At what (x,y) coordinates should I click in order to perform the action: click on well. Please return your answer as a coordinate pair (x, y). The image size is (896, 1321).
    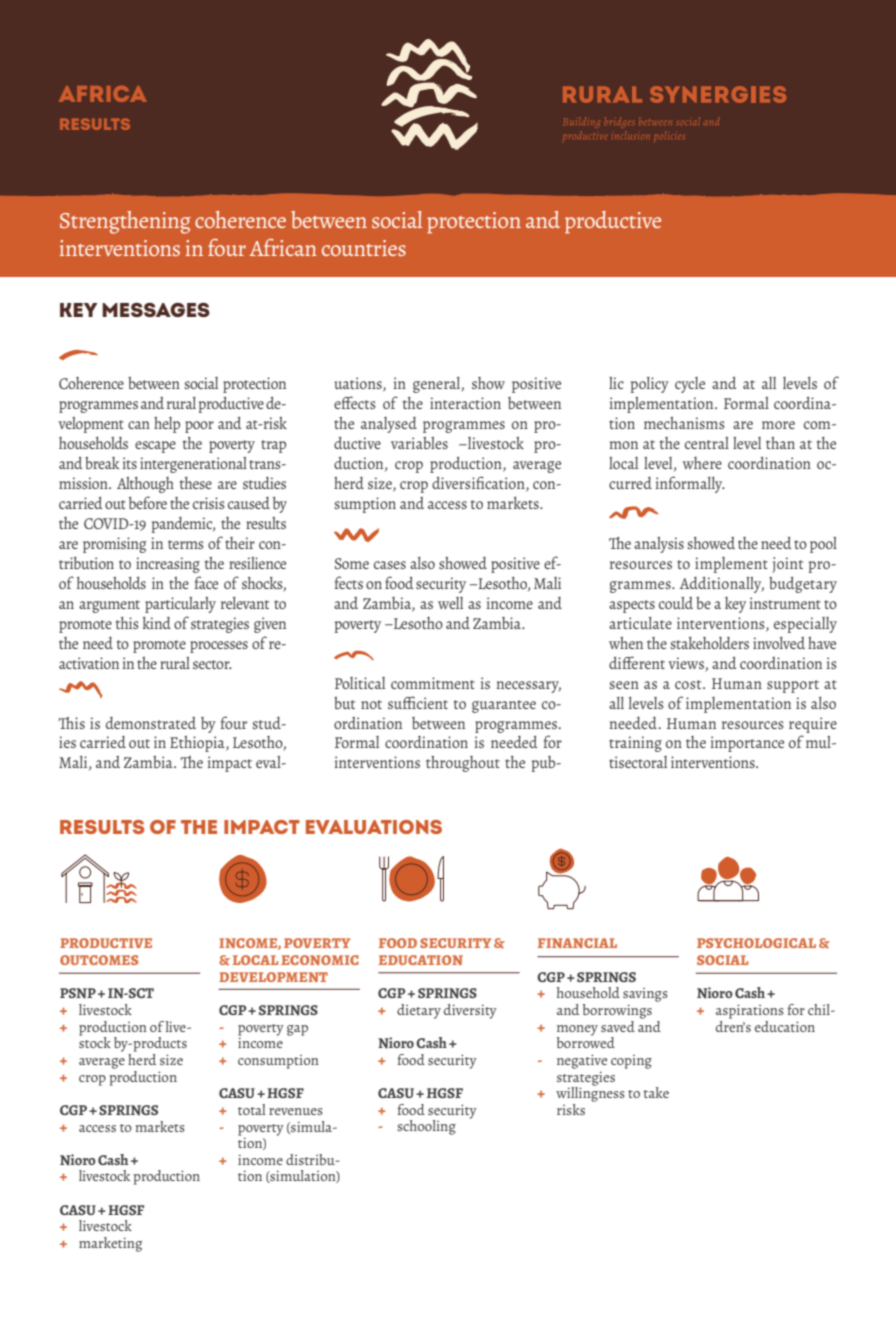
    Looking at the image, I should click on (450, 603).
